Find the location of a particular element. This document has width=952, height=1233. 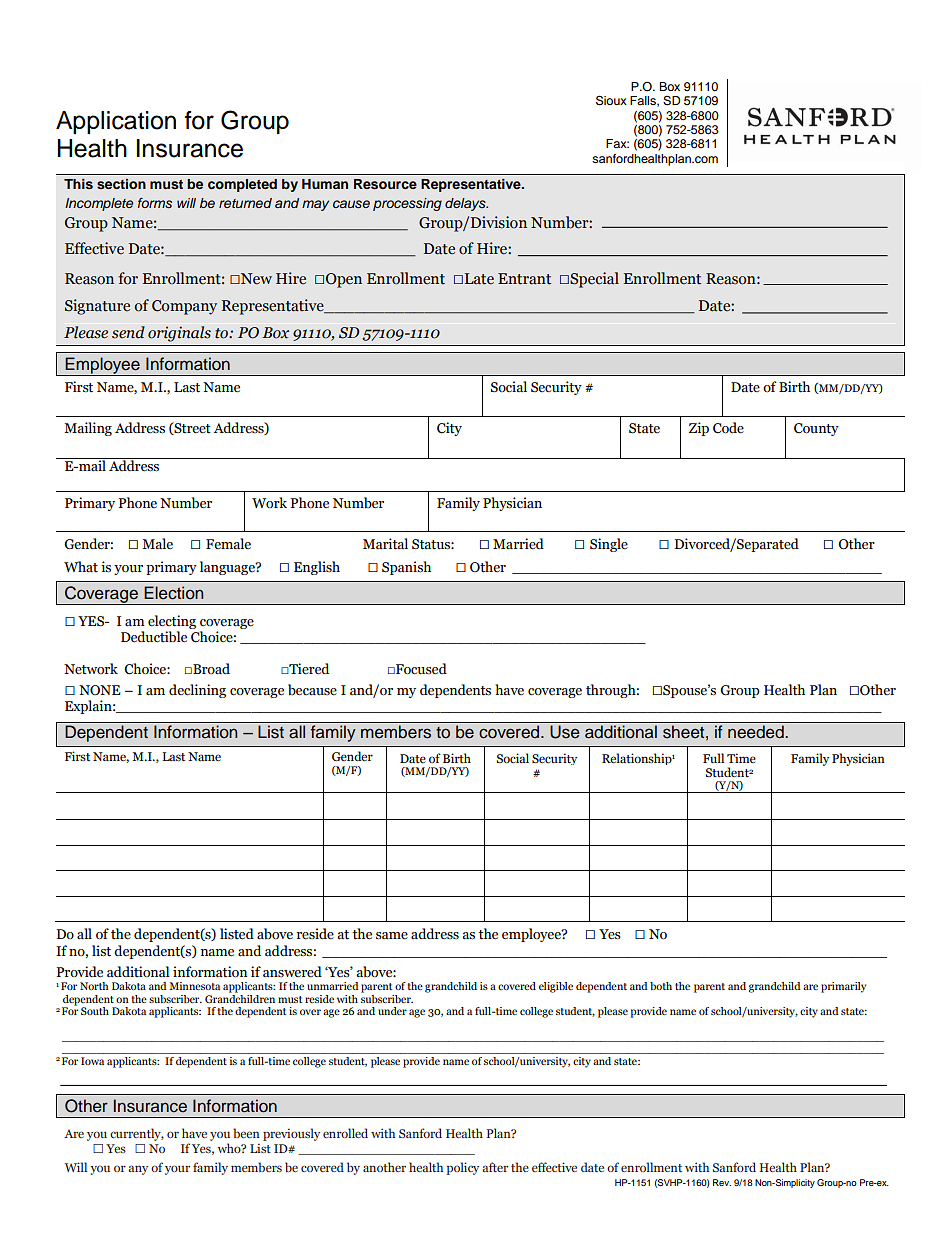

Spanish is located at coordinates (406, 568).
